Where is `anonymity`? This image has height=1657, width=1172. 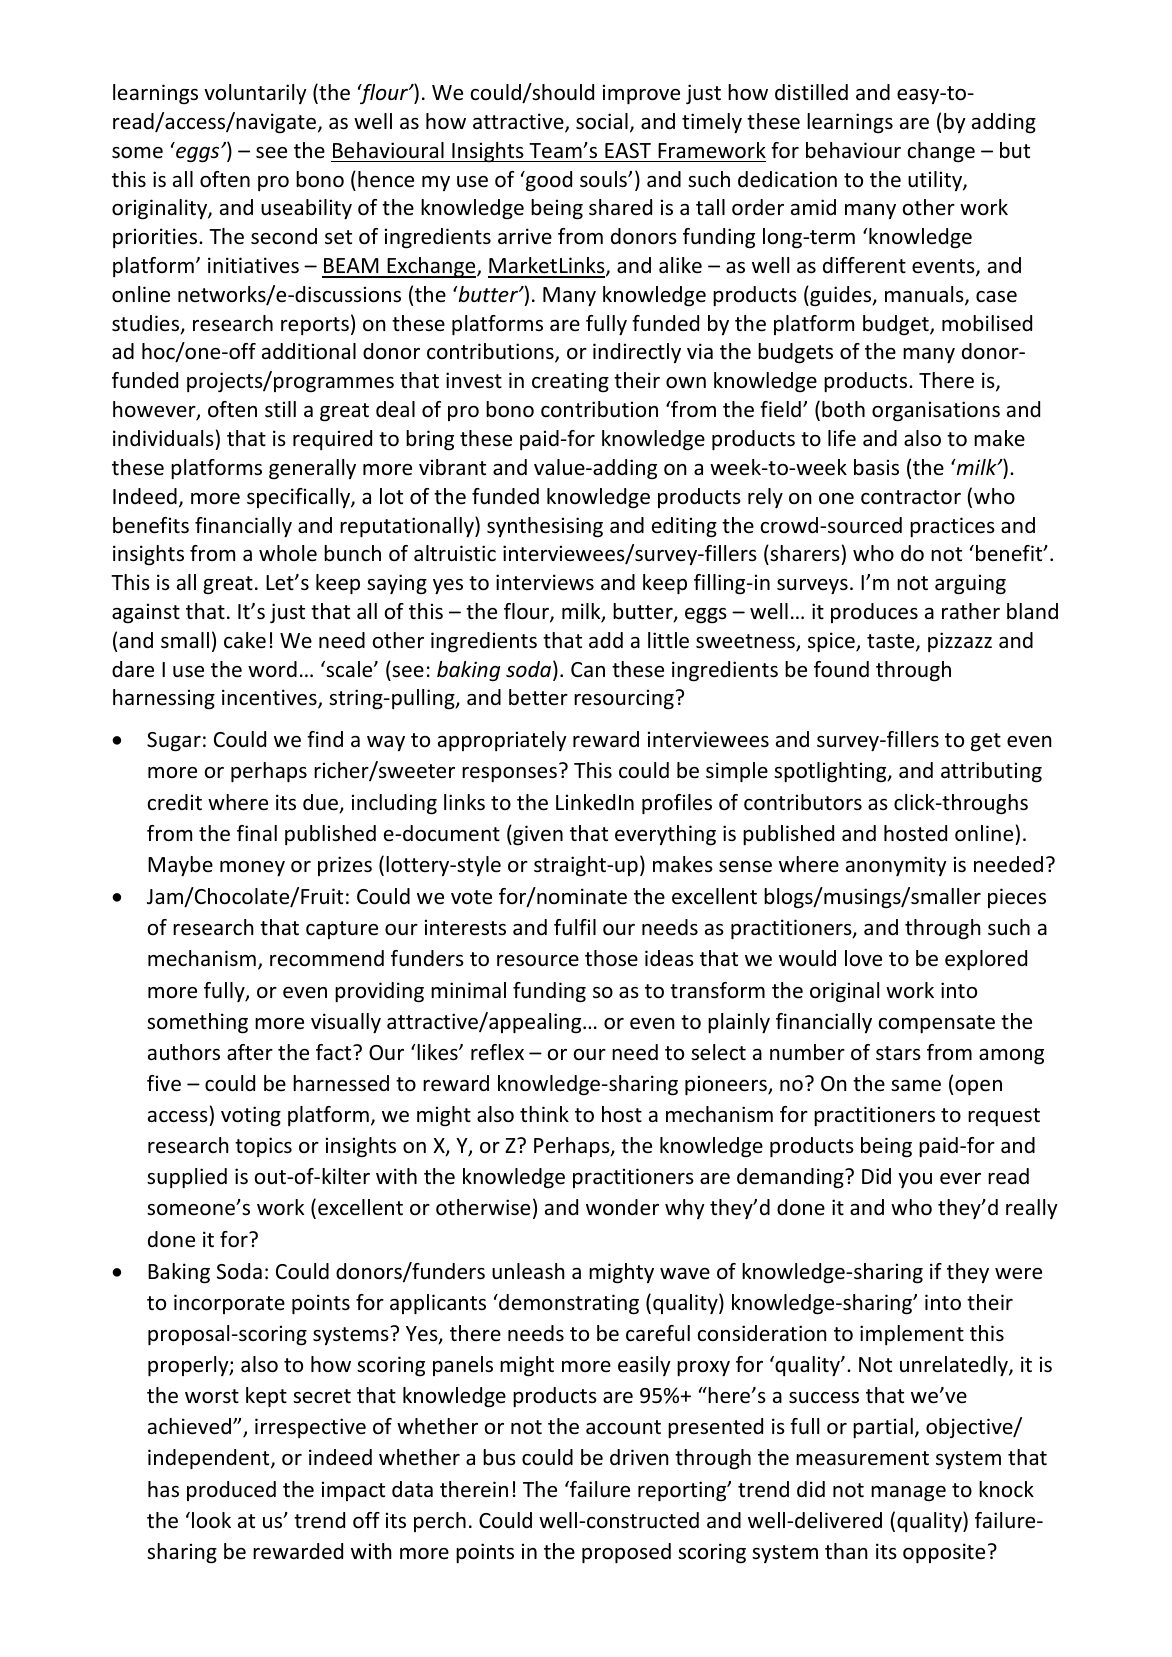 anonymity is located at coordinates (896, 866).
